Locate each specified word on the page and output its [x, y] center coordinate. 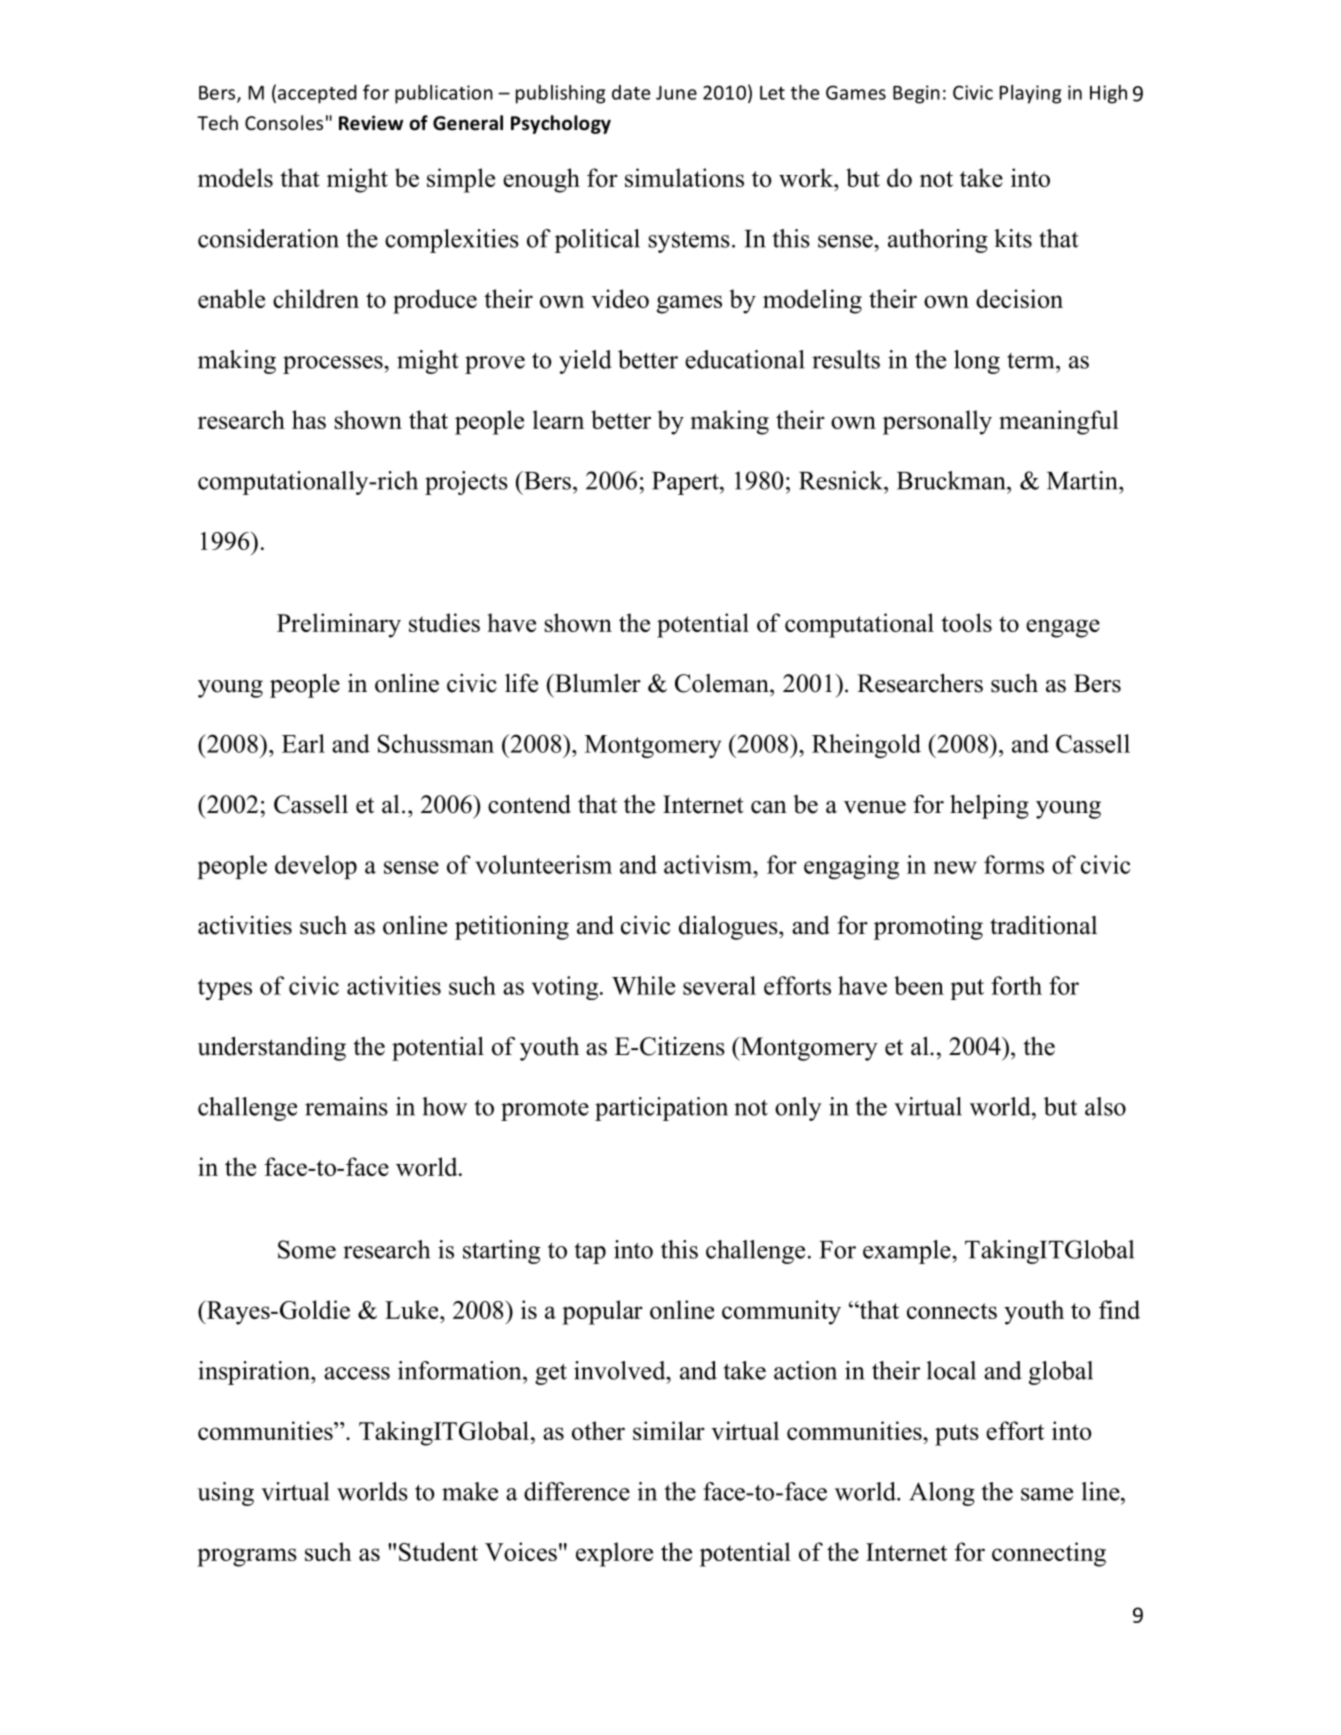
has [309, 419]
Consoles [284, 122]
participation [661, 1109]
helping [989, 807]
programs [247, 1557]
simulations [684, 177]
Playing [1030, 94]
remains [346, 1106]
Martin [1083, 480]
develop [316, 867]
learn [558, 419]
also [1105, 1106]
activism [709, 864]
